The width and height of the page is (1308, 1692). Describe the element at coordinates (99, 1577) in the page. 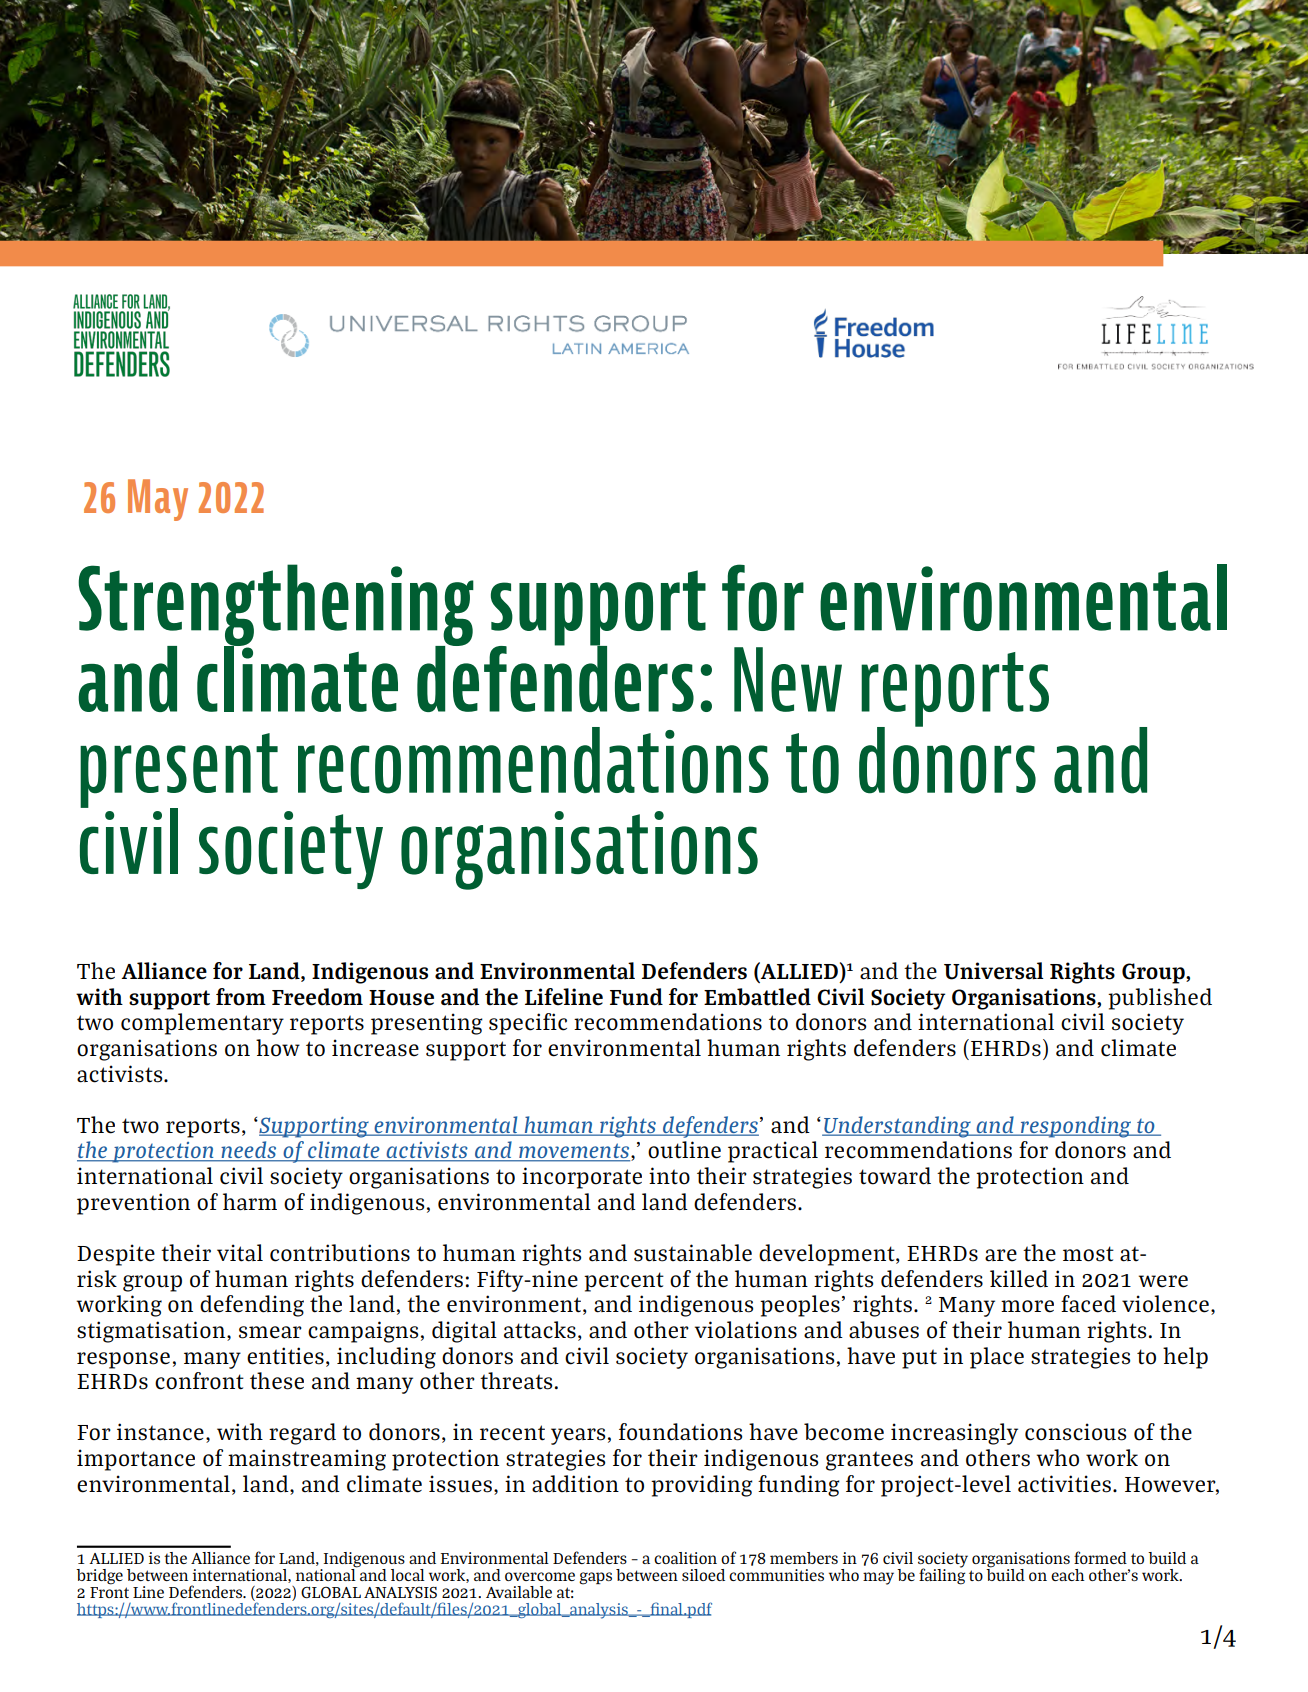

I see `bridge` at that location.
